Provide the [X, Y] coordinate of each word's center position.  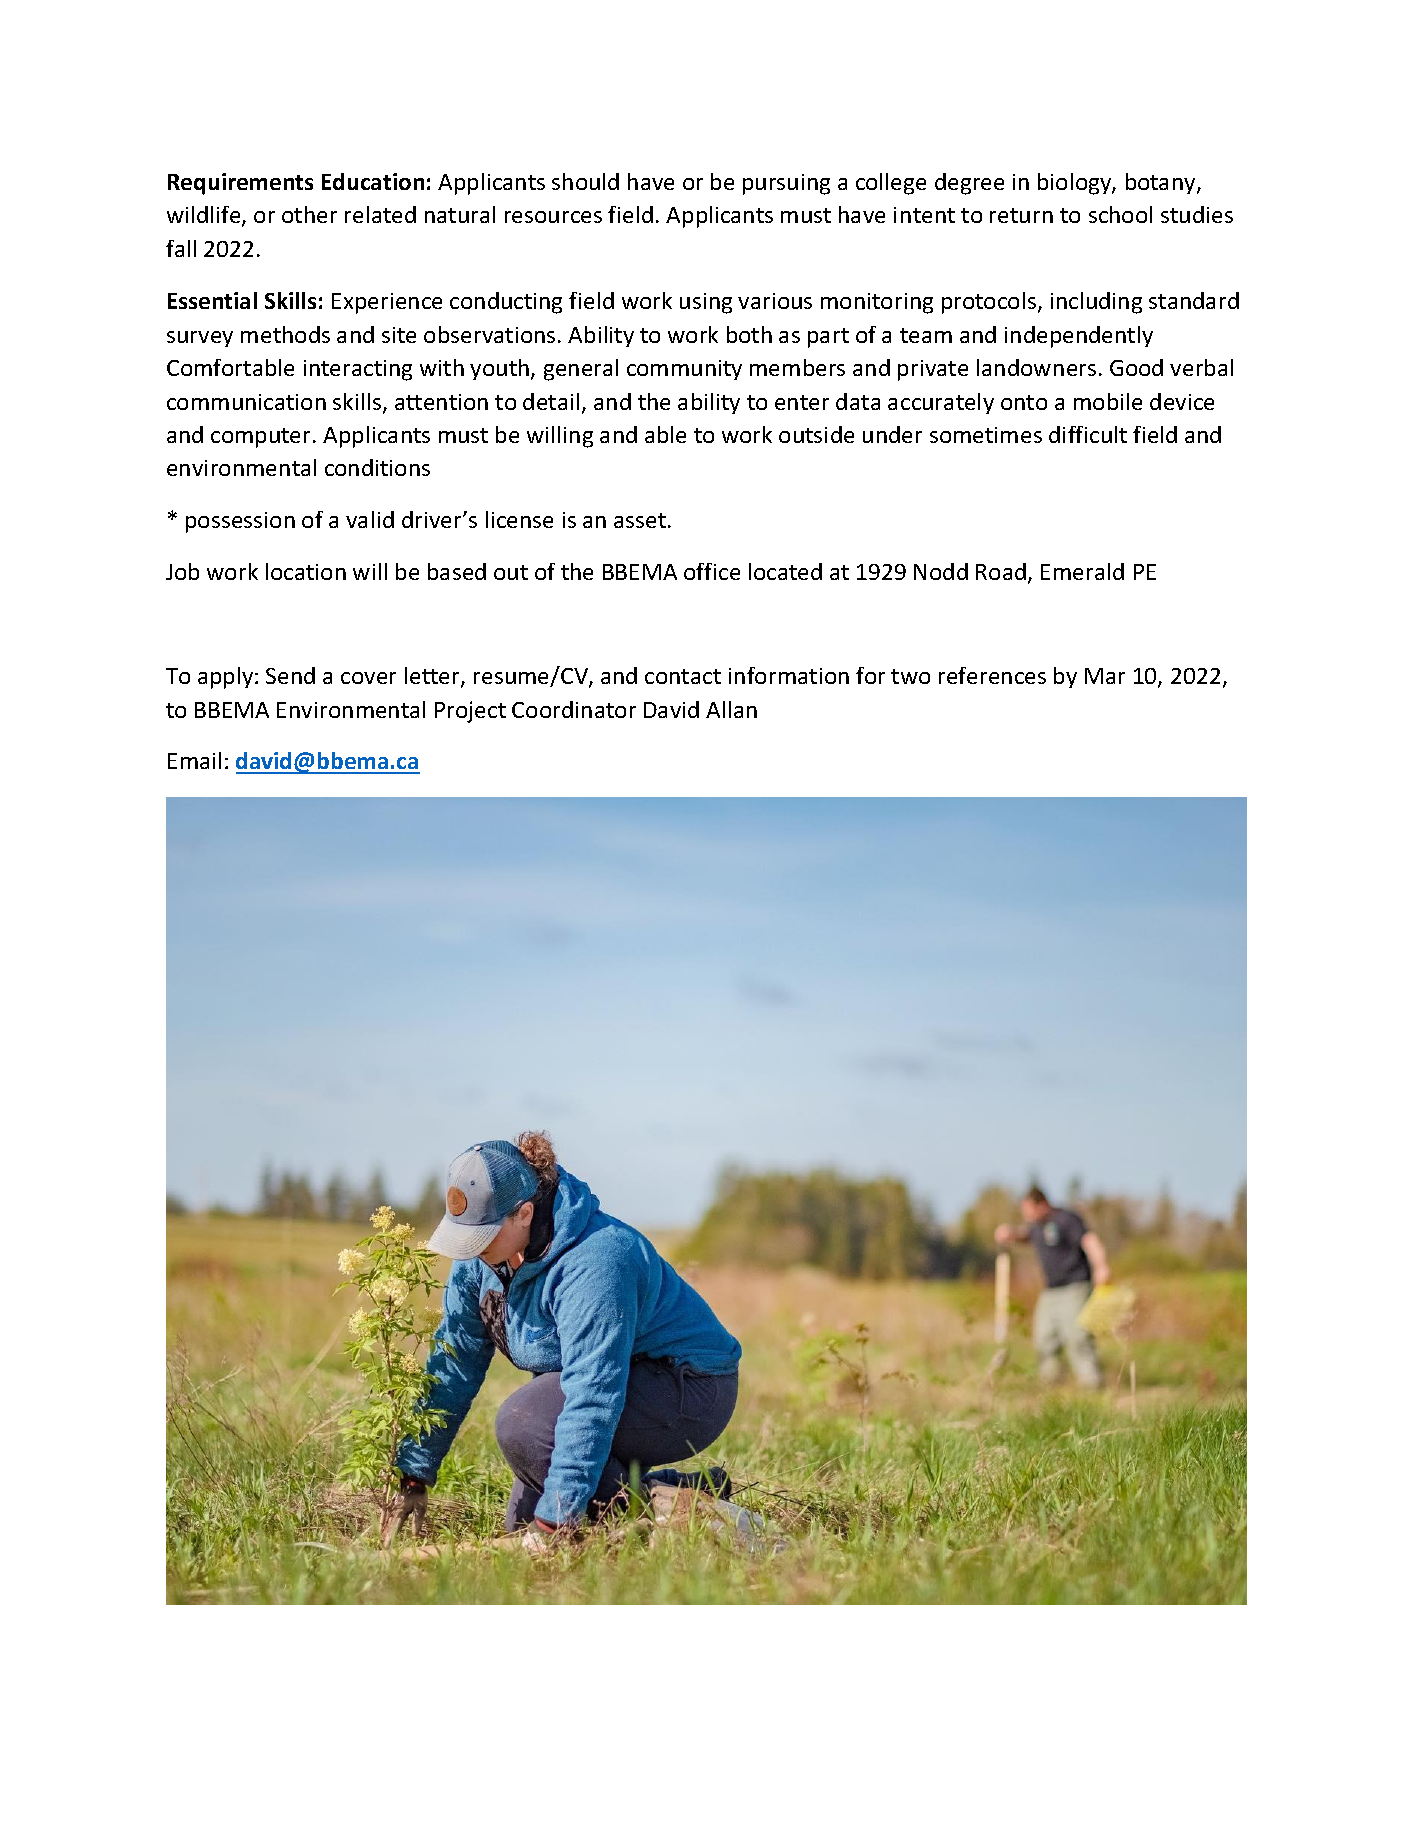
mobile [1108, 401]
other [309, 214]
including [1096, 303]
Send [290, 675]
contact [683, 676]
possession [240, 522]
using [706, 303]
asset [641, 520]
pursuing [786, 184]
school [1120, 214]
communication [246, 402]
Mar [1105, 676]
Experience [387, 303]
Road [1001, 571]
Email [194, 760]
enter [802, 402]
